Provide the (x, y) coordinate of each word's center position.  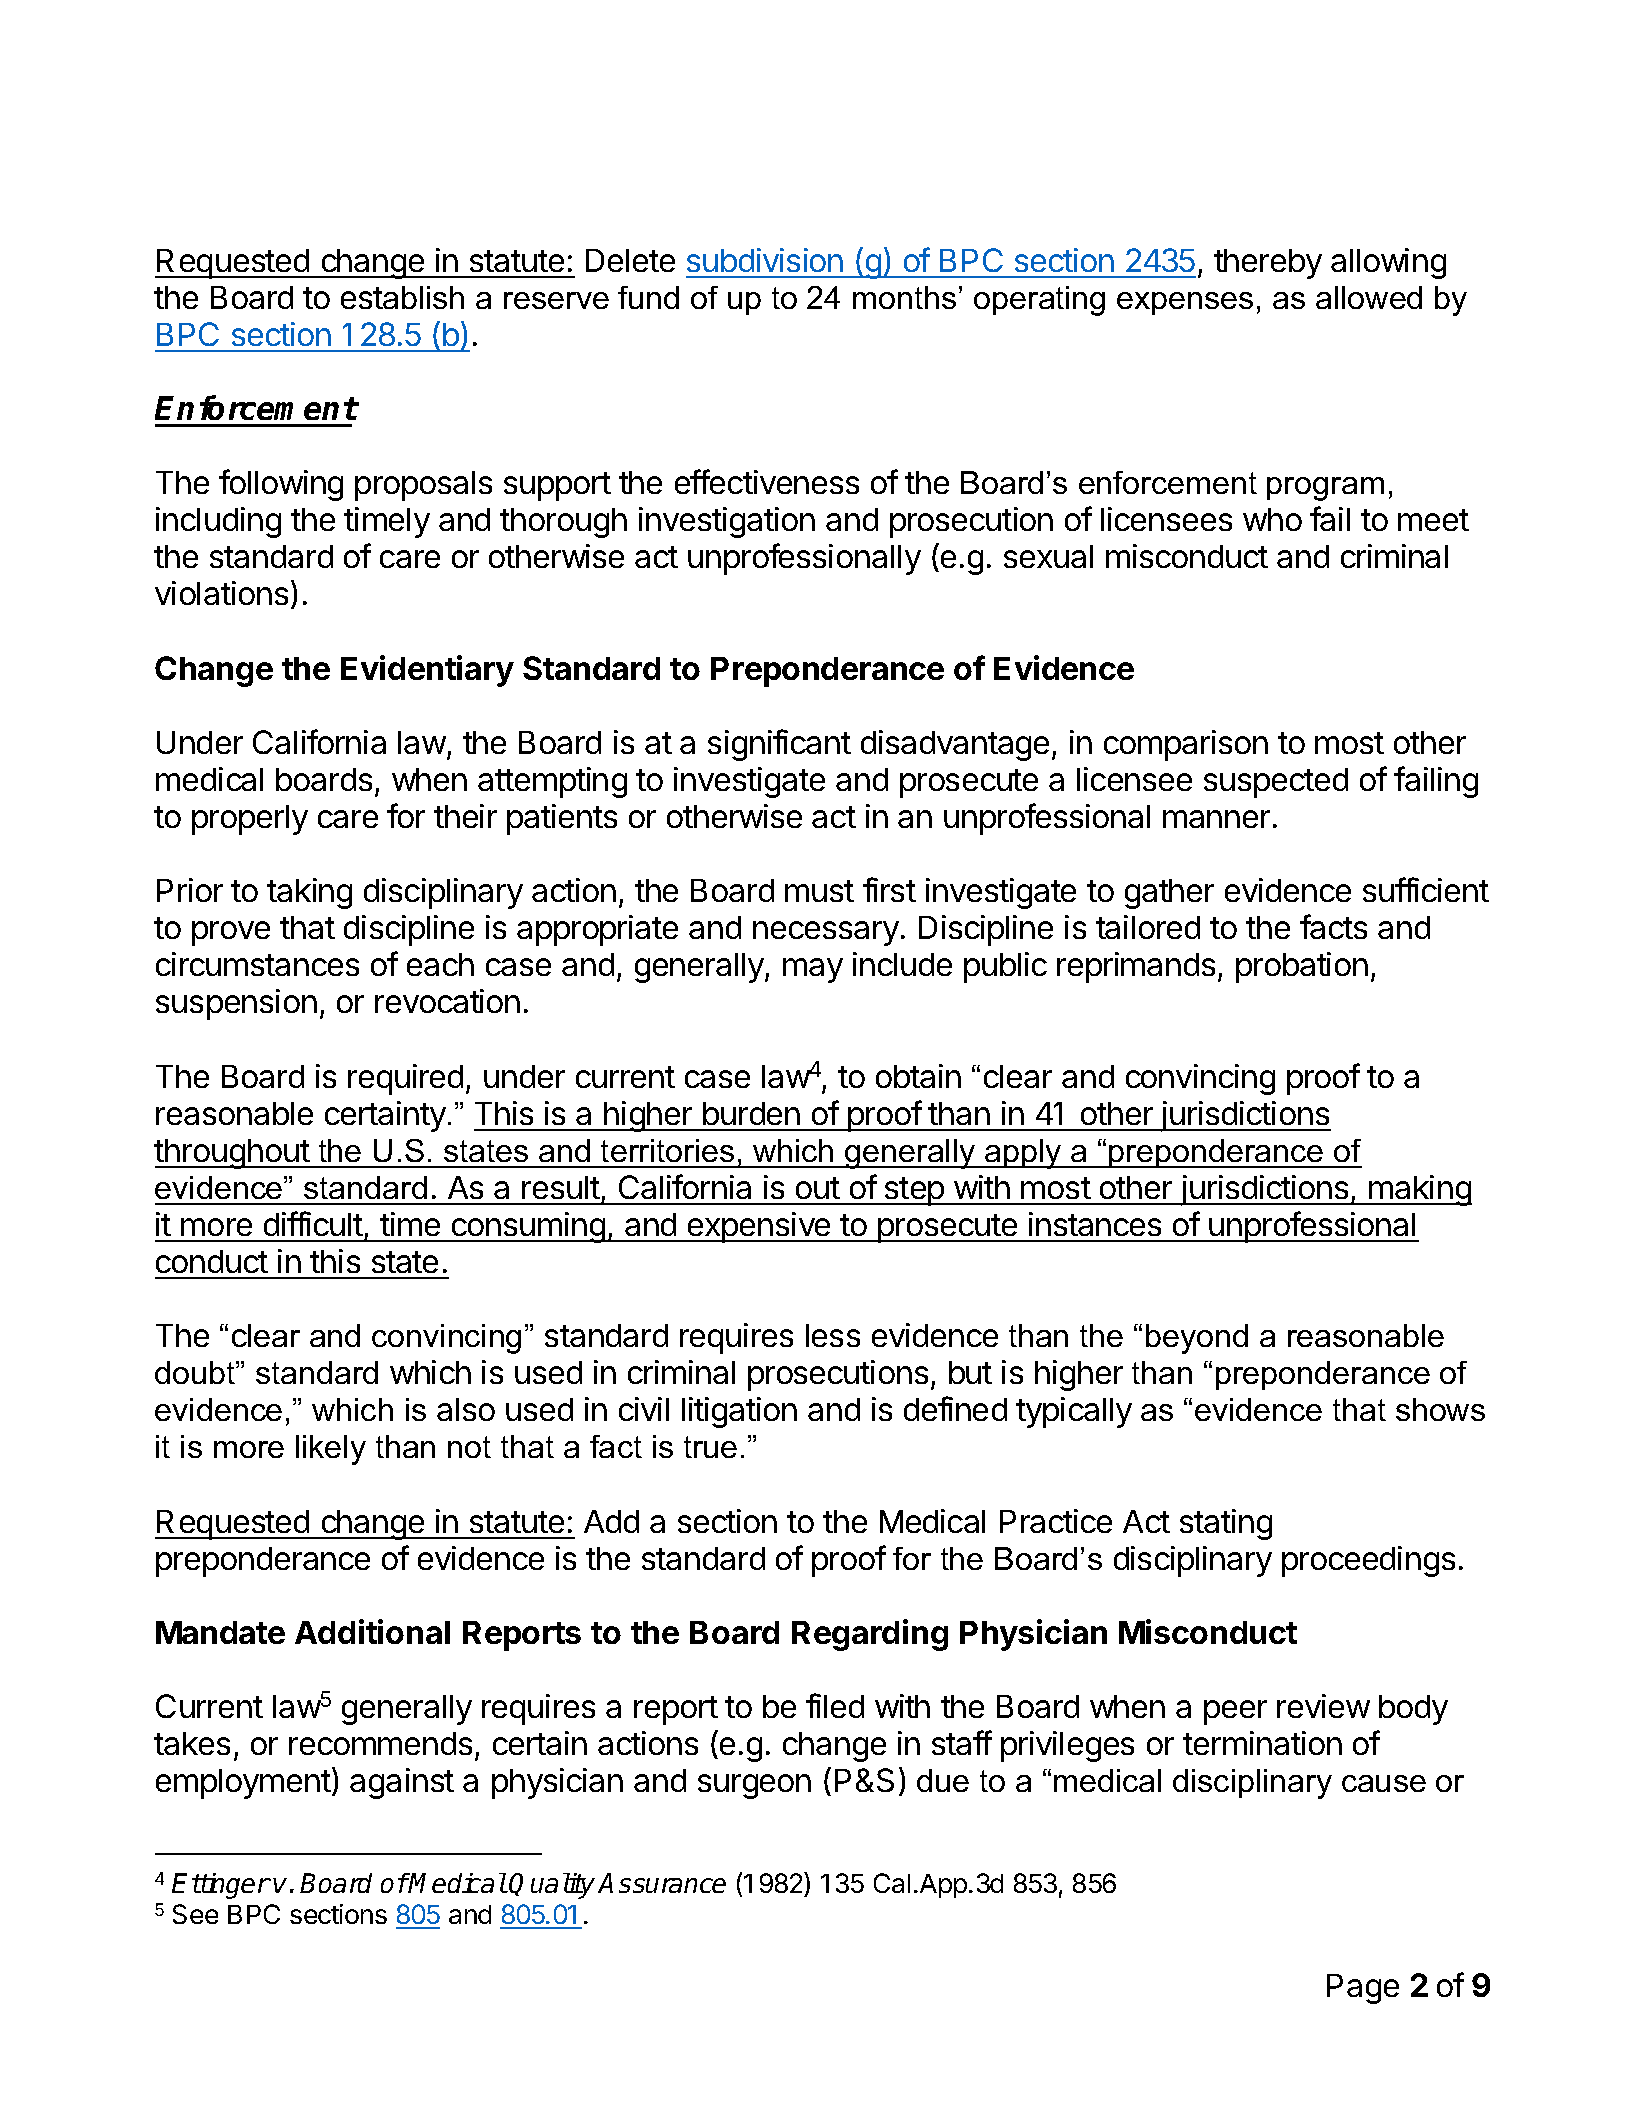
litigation (739, 1412)
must (819, 891)
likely (331, 1450)
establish (402, 297)
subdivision (765, 260)
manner (1216, 819)
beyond (1197, 1339)
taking (309, 893)
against (402, 1783)
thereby (1268, 264)
